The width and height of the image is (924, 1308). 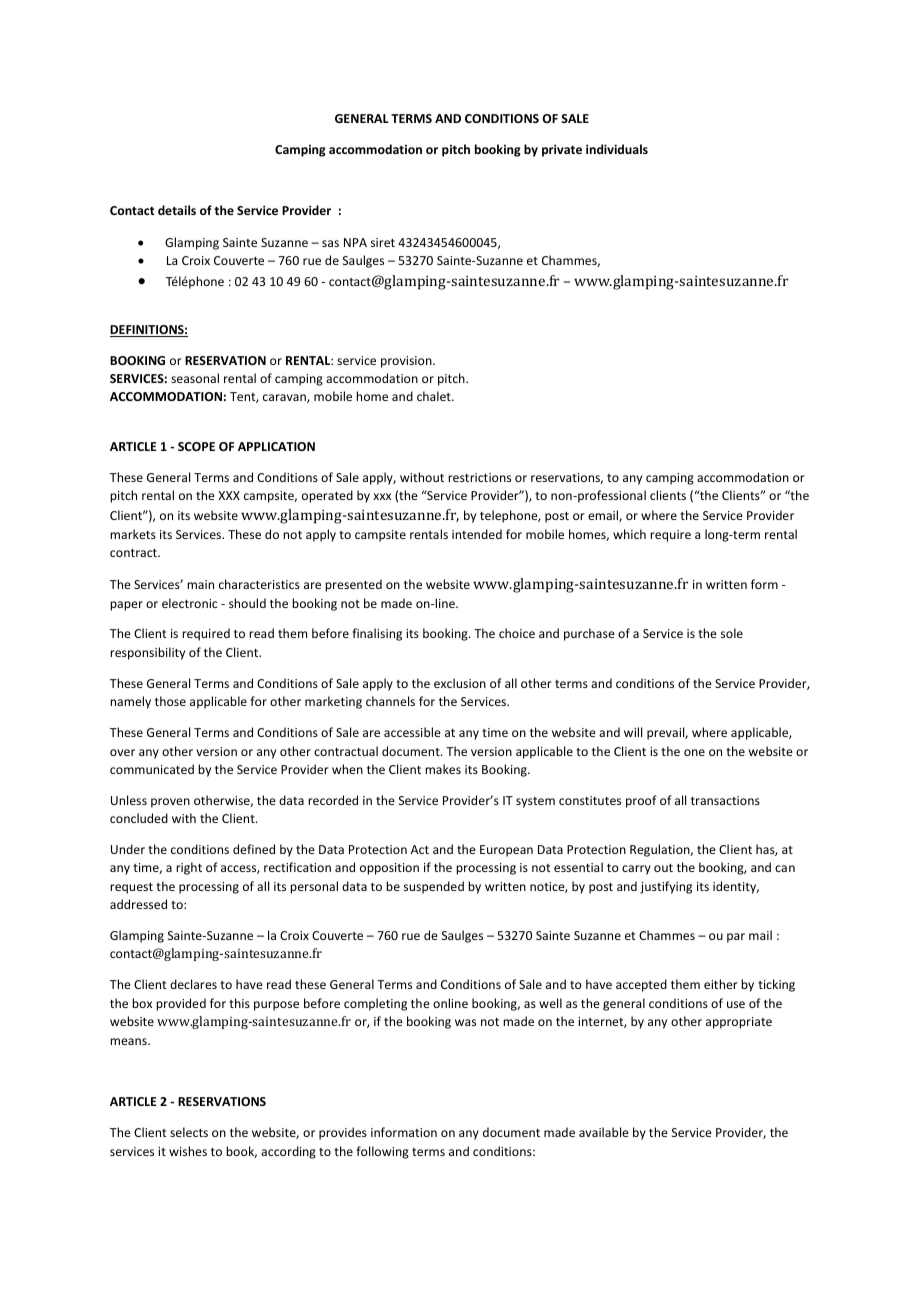 What do you see at coordinates (189, 1132) in the image?
I see `selects` at bounding box center [189, 1132].
